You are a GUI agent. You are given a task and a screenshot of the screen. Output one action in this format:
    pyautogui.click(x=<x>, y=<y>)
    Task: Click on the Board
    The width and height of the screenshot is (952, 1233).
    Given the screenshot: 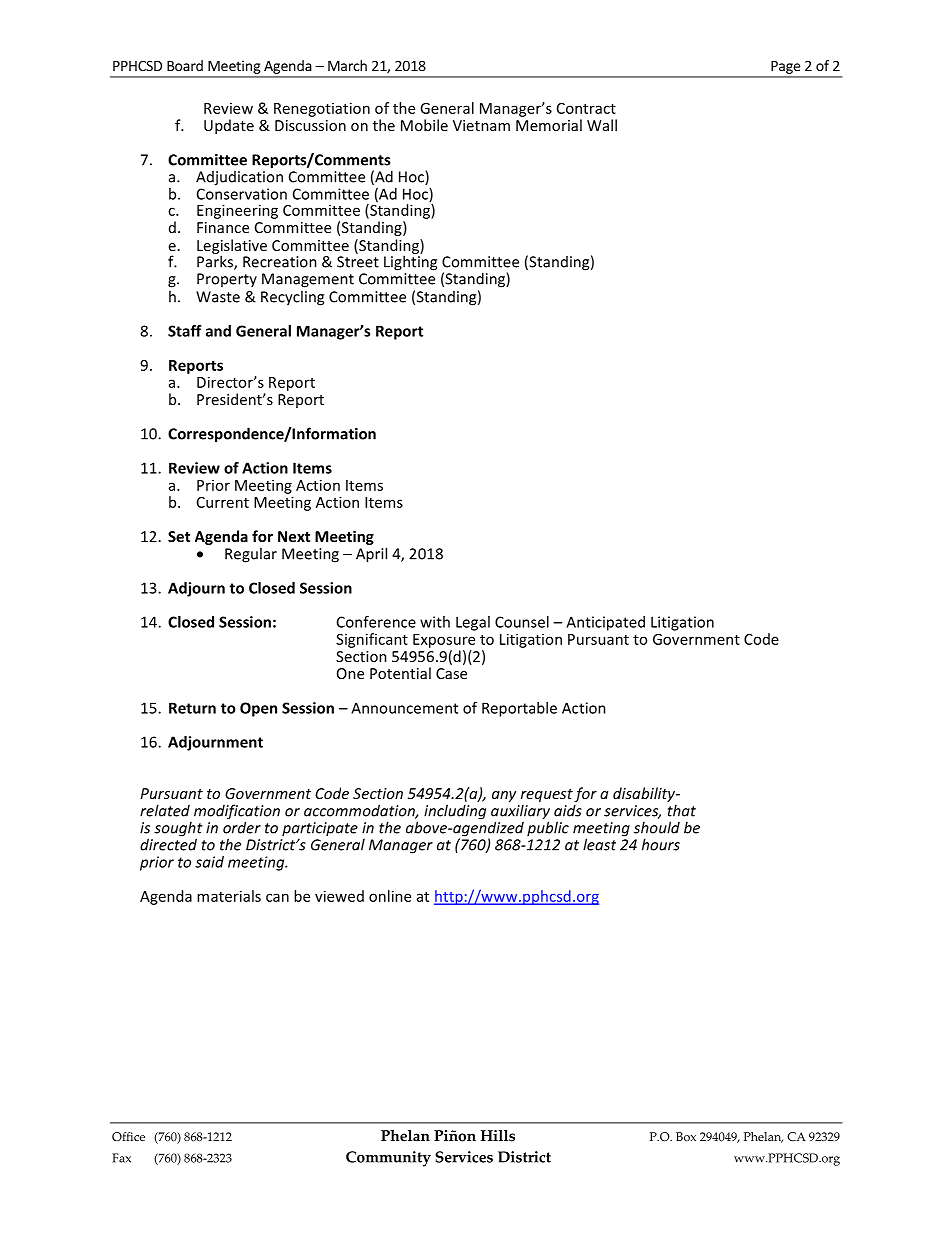 What is the action you would take?
    pyautogui.click(x=185, y=65)
